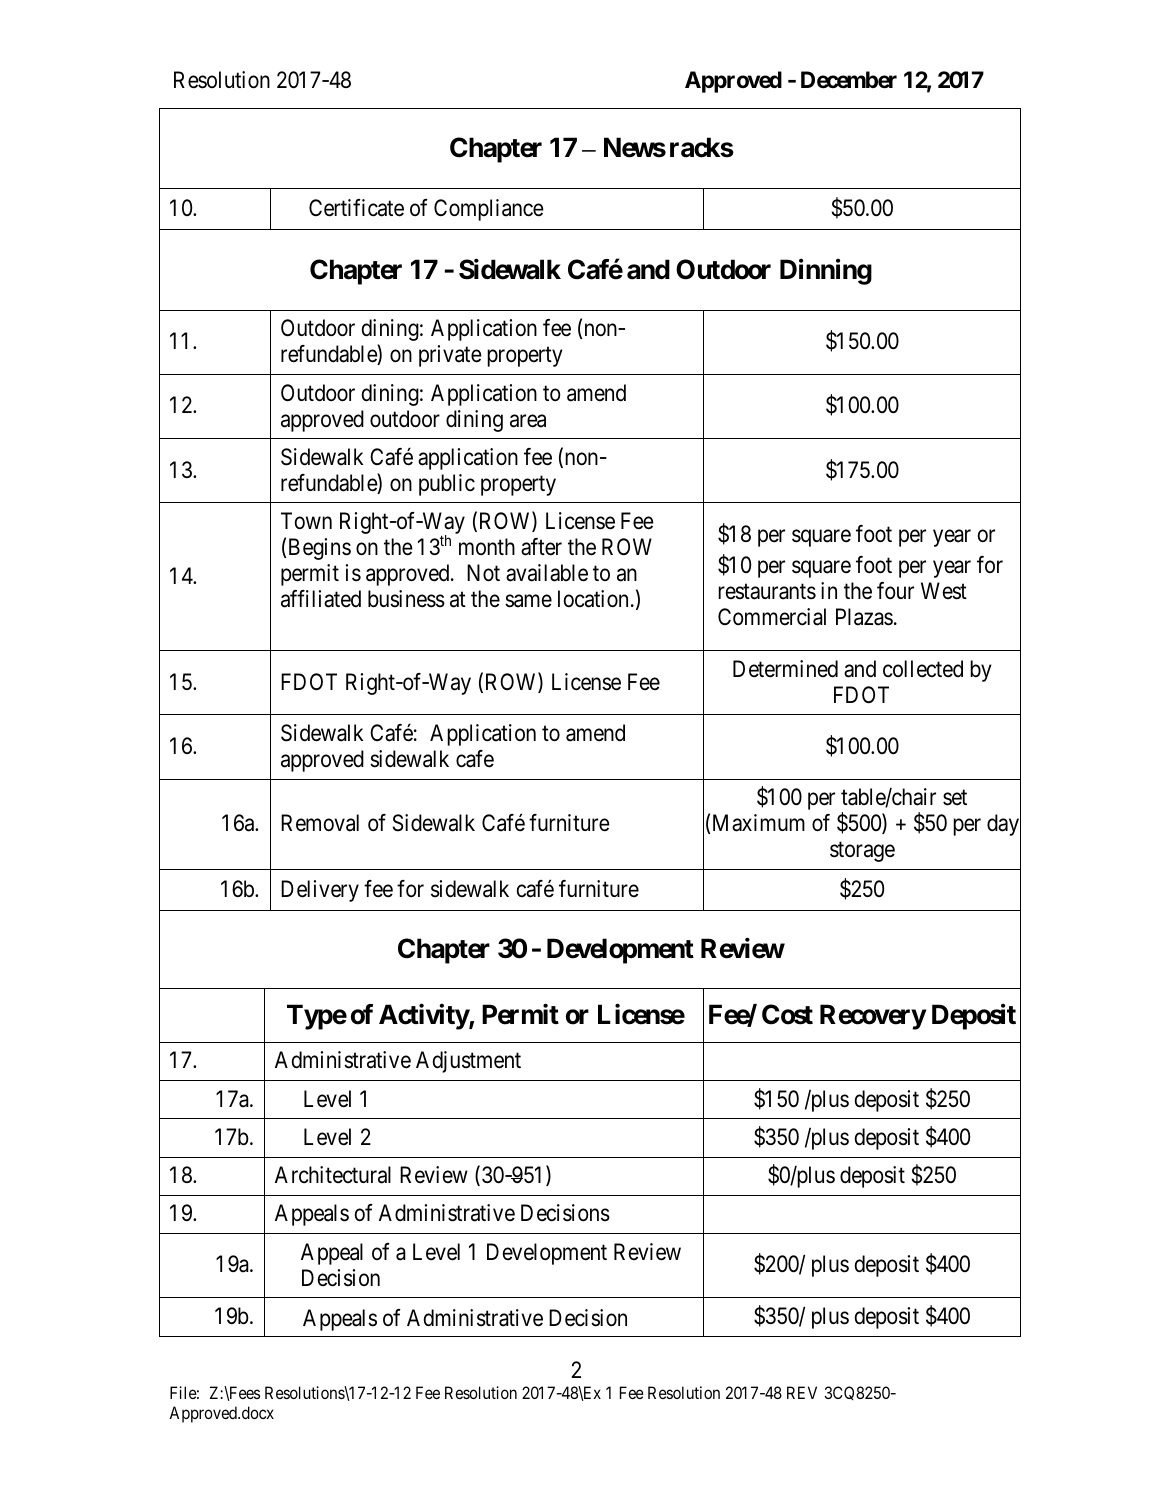 The image size is (1152, 1491). Describe the element at coordinates (468, 1062) in the screenshot. I see `Adjustment` at that location.
